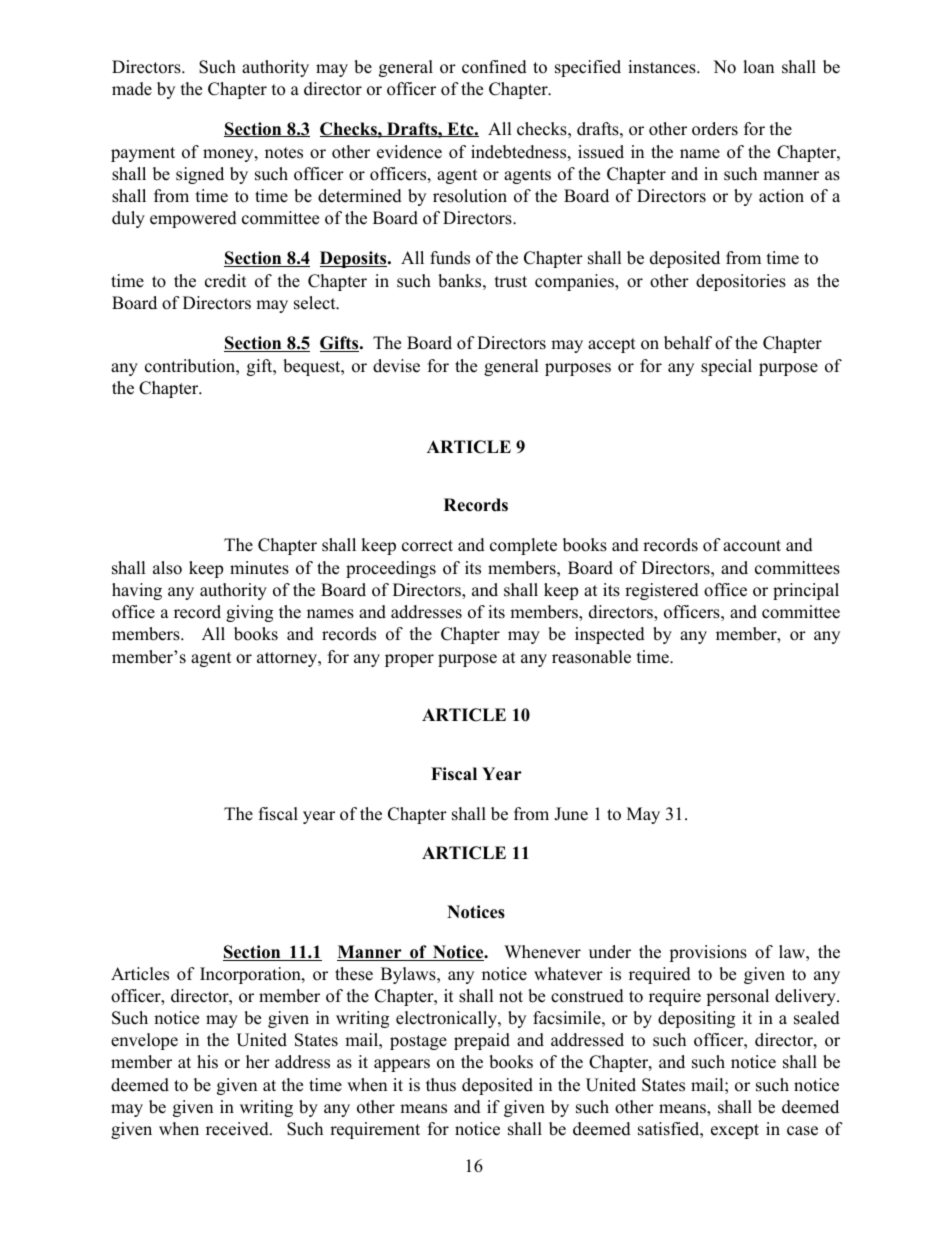  Describe the element at coordinates (715, 129) in the screenshot. I see `orders` at that location.
